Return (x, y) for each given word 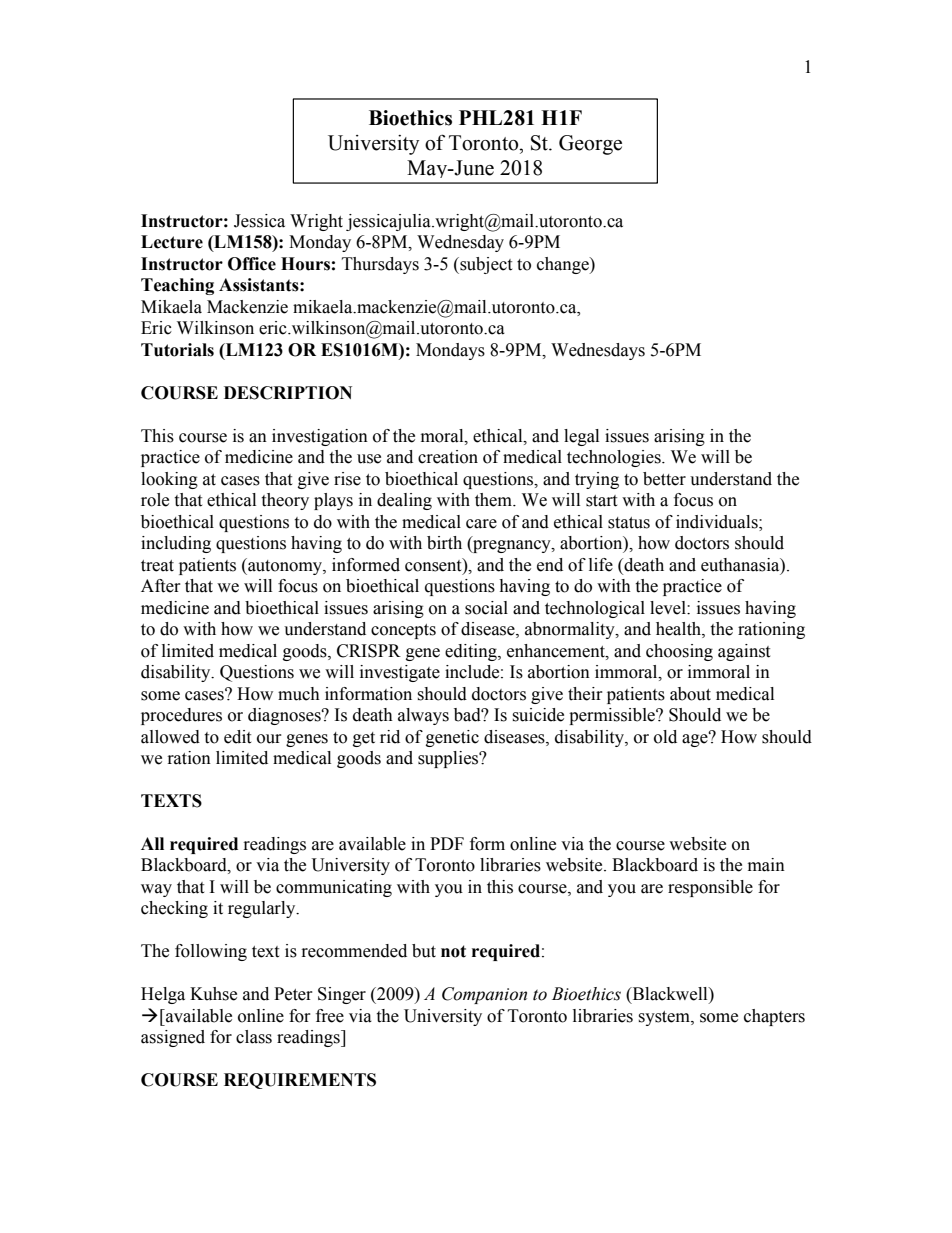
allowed (170, 737)
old (665, 737)
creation (448, 457)
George (590, 145)
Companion (484, 995)
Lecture (172, 242)
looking (169, 480)
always (423, 716)
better (664, 479)
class (254, 1037)
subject (485, 265)
